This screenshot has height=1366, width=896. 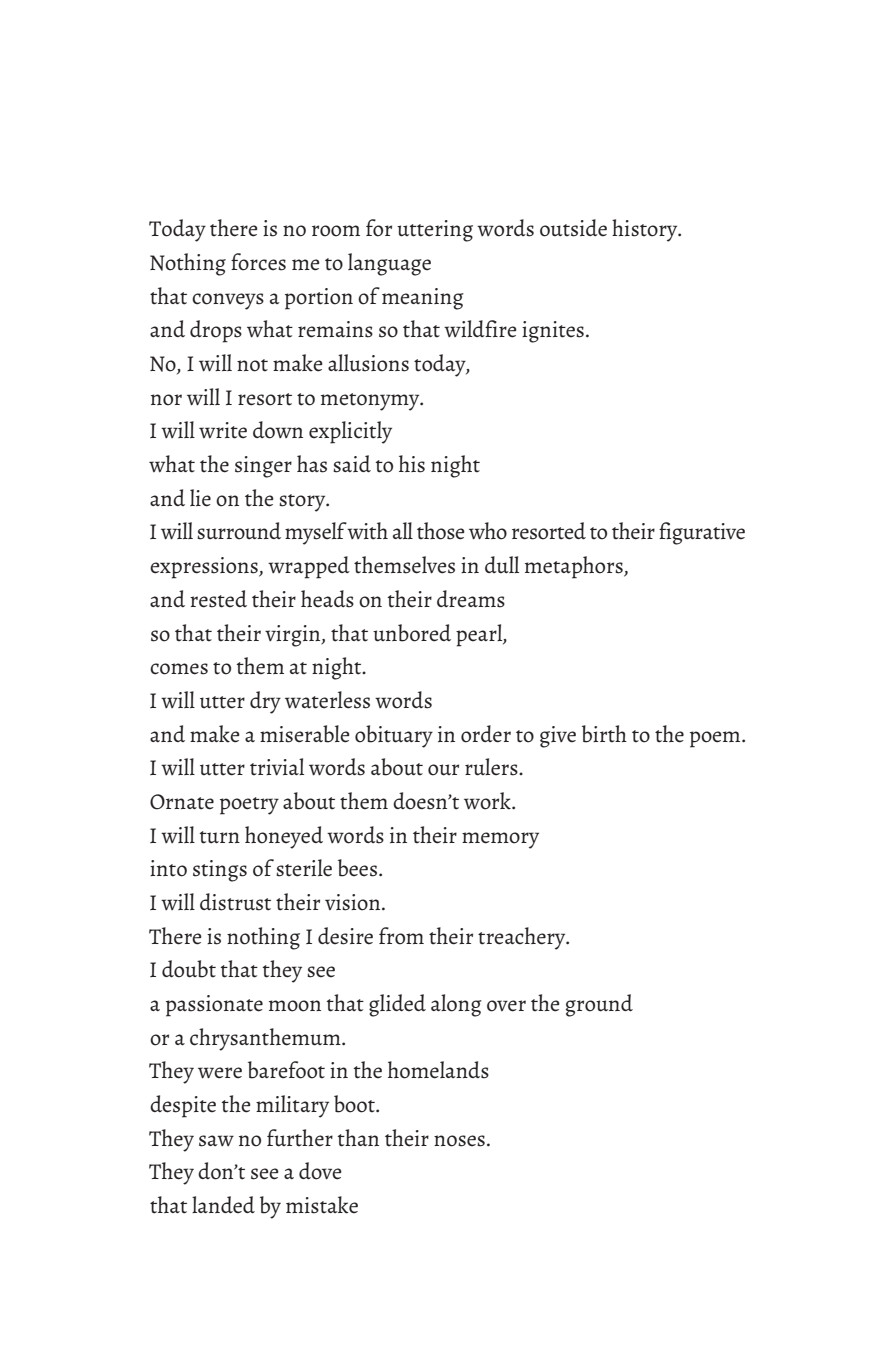 I want to click on treachery, so click(x=523, y=938).
